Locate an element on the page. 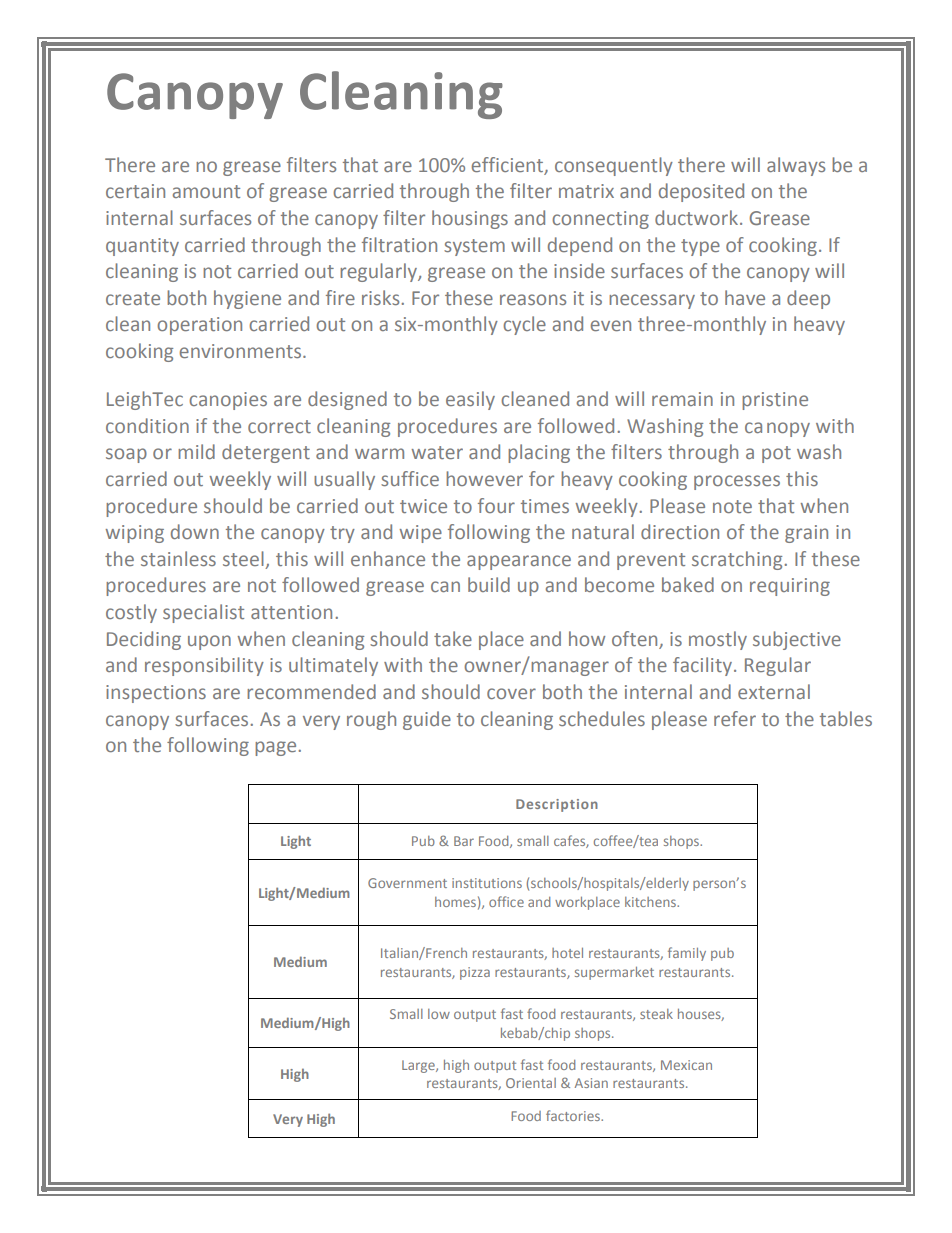 This page has width=952, height=1233. Mexican is located at coordinates (686, 1065).
